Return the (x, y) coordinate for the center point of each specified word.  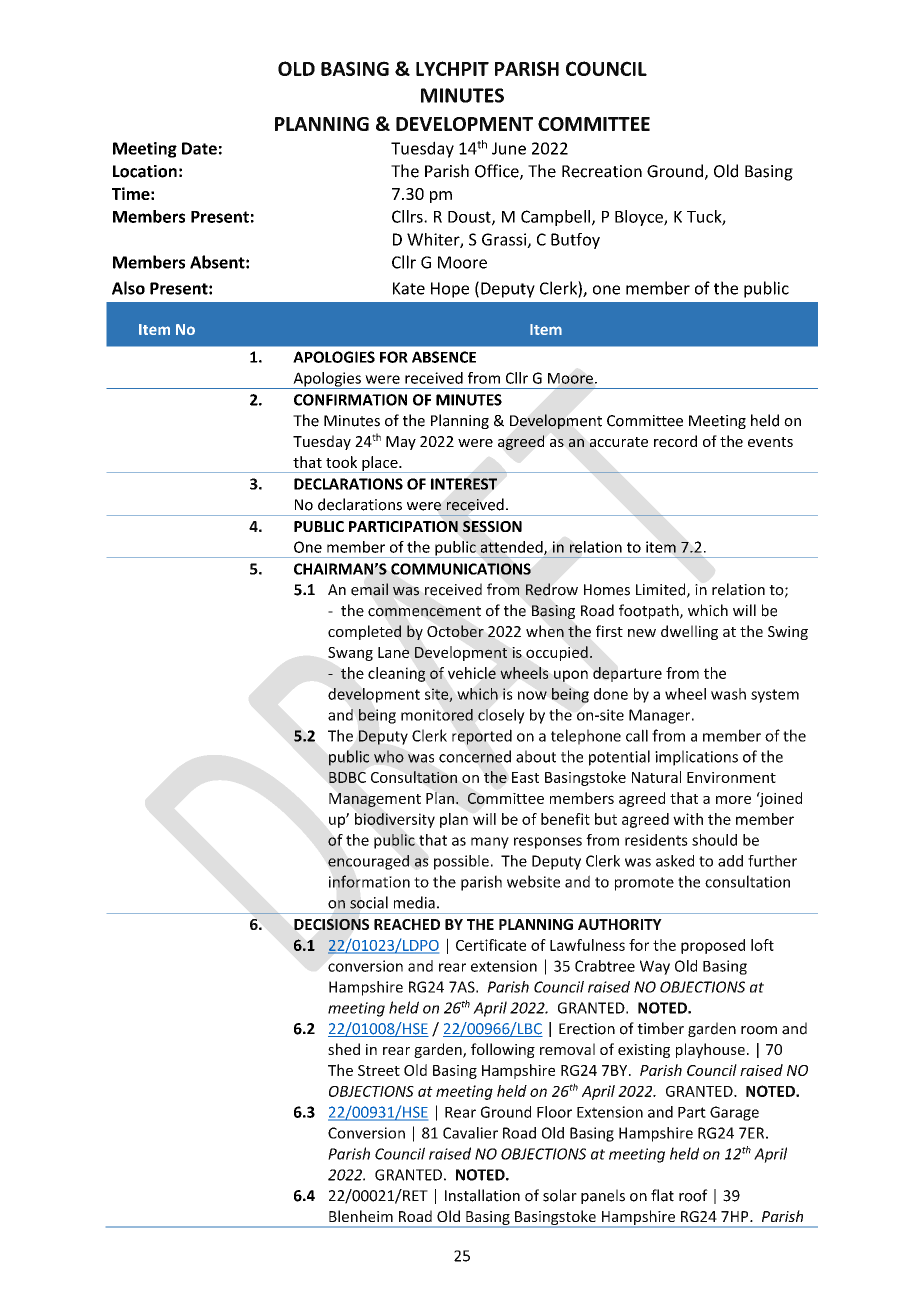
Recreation (602, 171)
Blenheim (361, 1216)
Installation (482, 1195)
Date (199, 148)
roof (693, 1195)
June (509, 148)
